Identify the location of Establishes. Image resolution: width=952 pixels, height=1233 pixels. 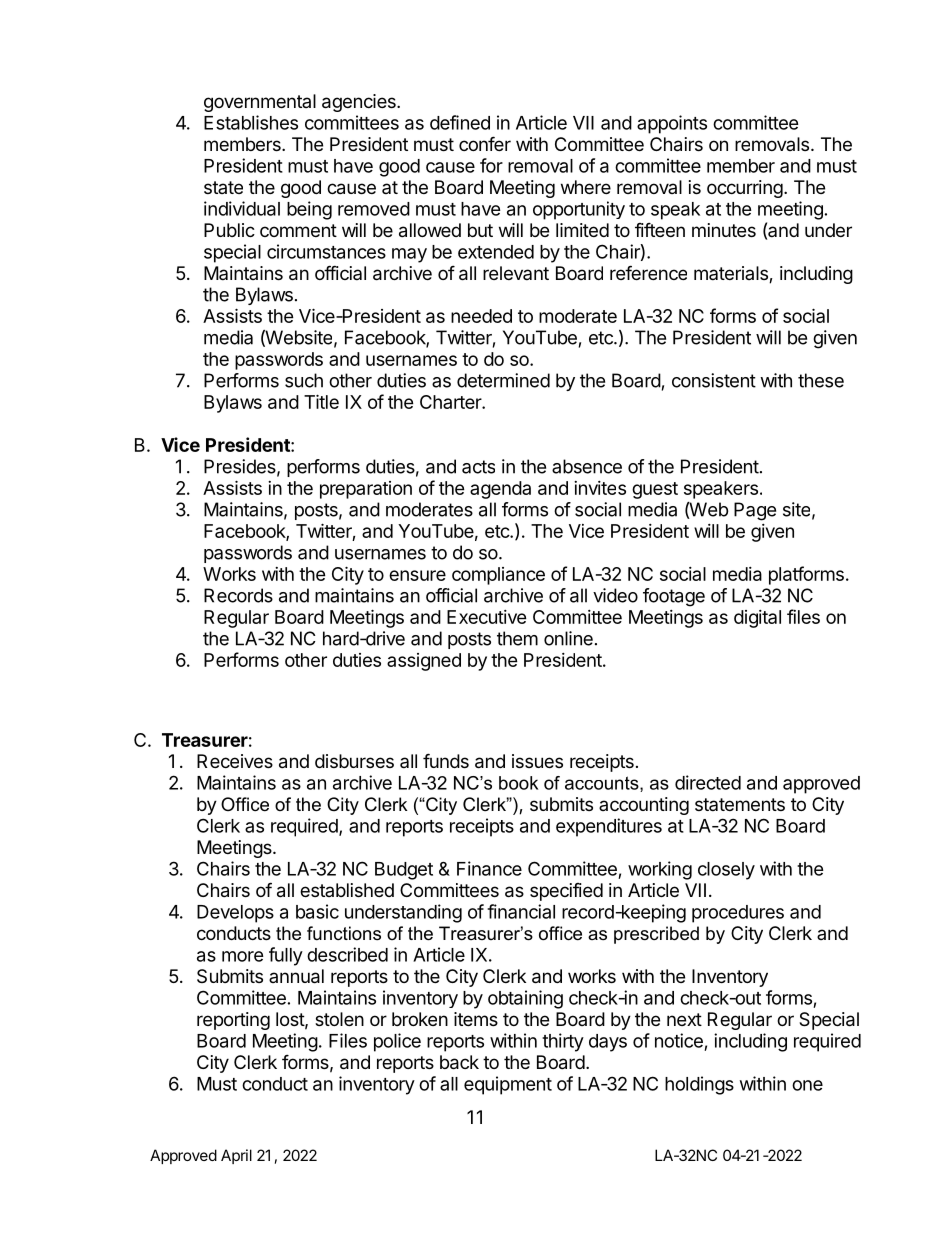
(251, 122).
